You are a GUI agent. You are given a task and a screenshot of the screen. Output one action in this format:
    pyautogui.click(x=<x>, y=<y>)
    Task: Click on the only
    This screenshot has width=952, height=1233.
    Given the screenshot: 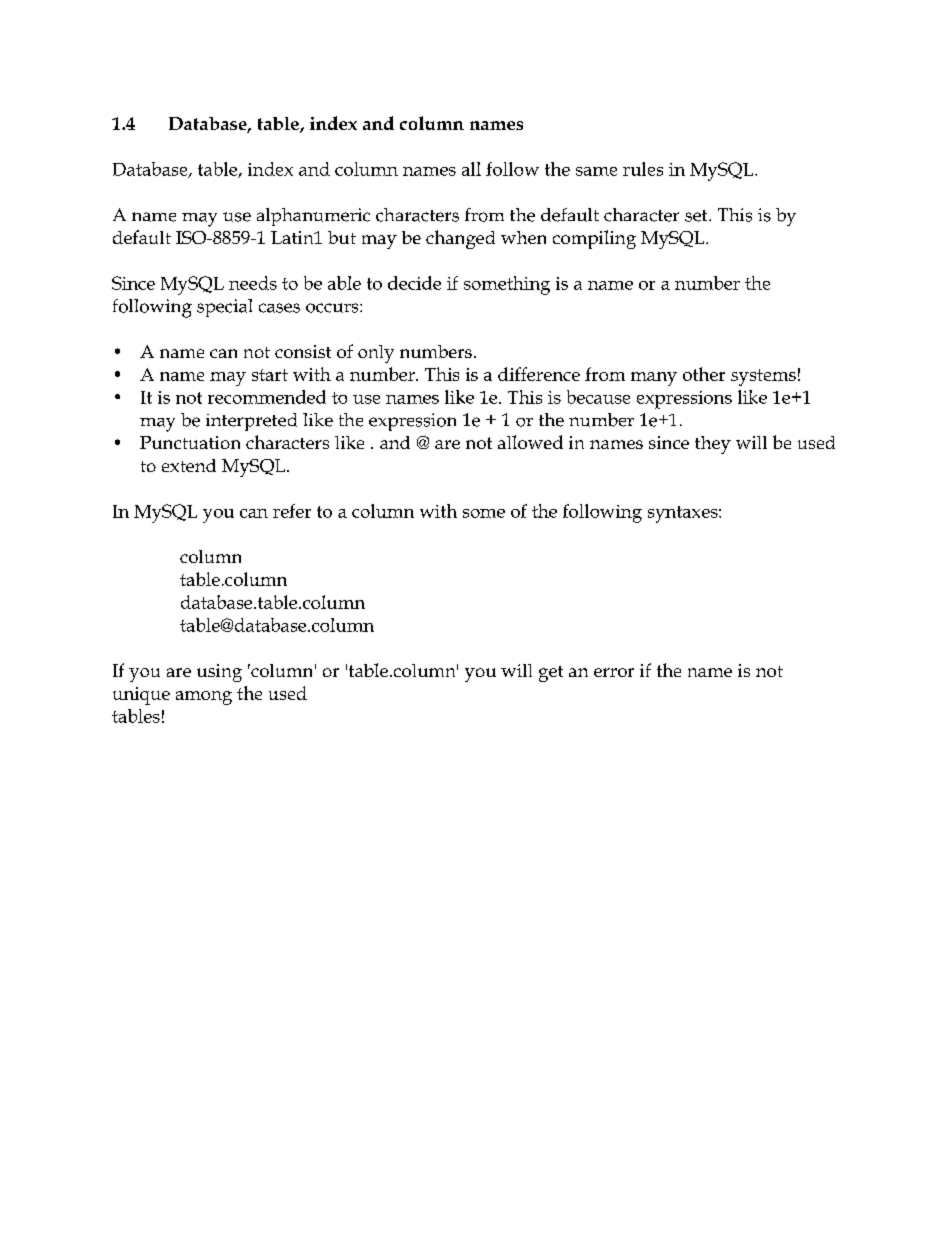 What is the action you would take?
    pyautogui.click(x=376, y=354)
